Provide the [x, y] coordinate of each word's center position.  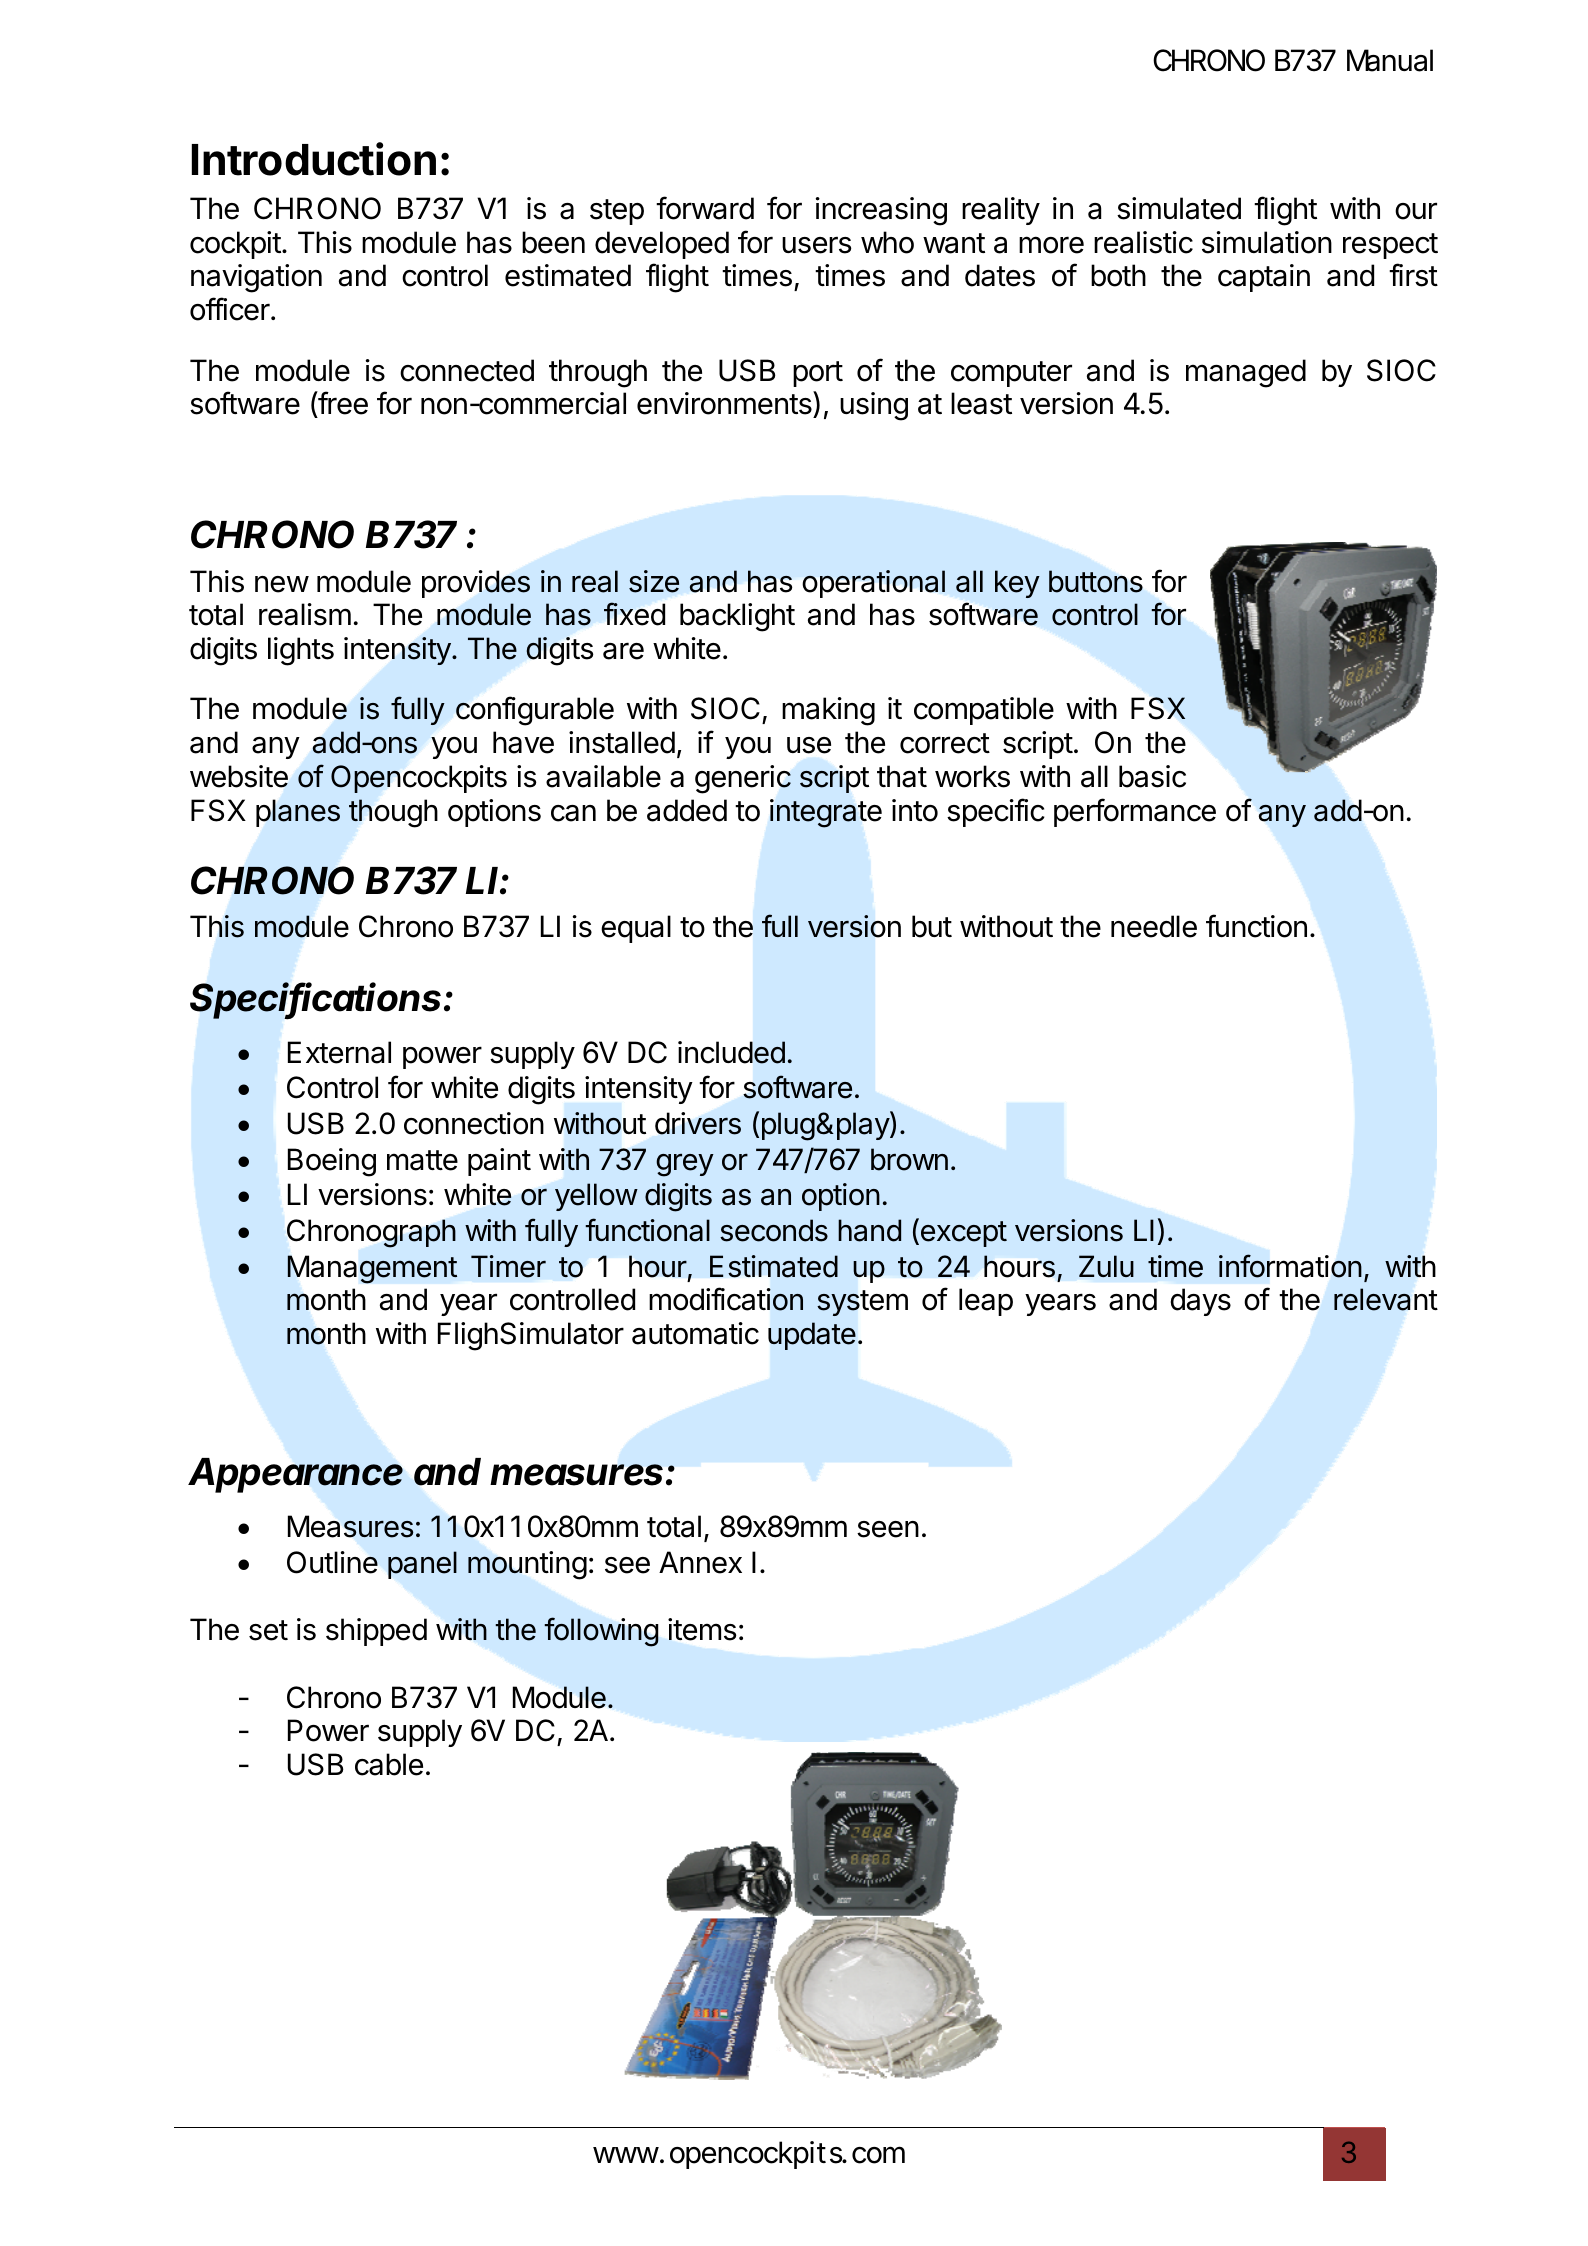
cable [389, 1764]
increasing [881, 211]
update [812, 1336]
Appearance [295, 1475]
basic [1152, 776]
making [828, 711]
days [1200, 1302]
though [393, 813]
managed [1246, 373]
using [874, 406]
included [731, 1052]
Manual [1390, 60]
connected [467, 370]
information [1290, 1266]
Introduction [314, 159]
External [339, 1052]
